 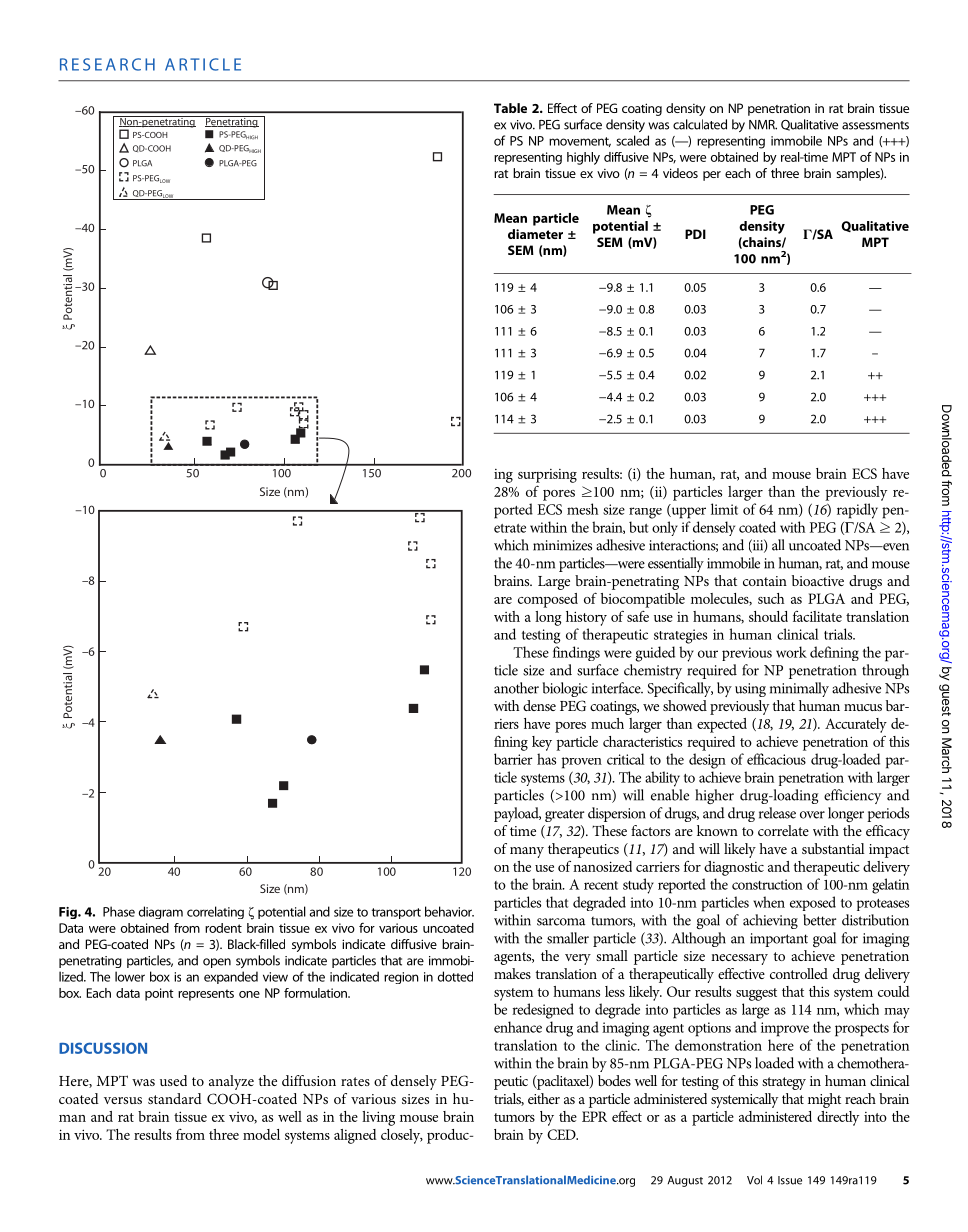 I want to click on model, so click(x=261, y=1134).
